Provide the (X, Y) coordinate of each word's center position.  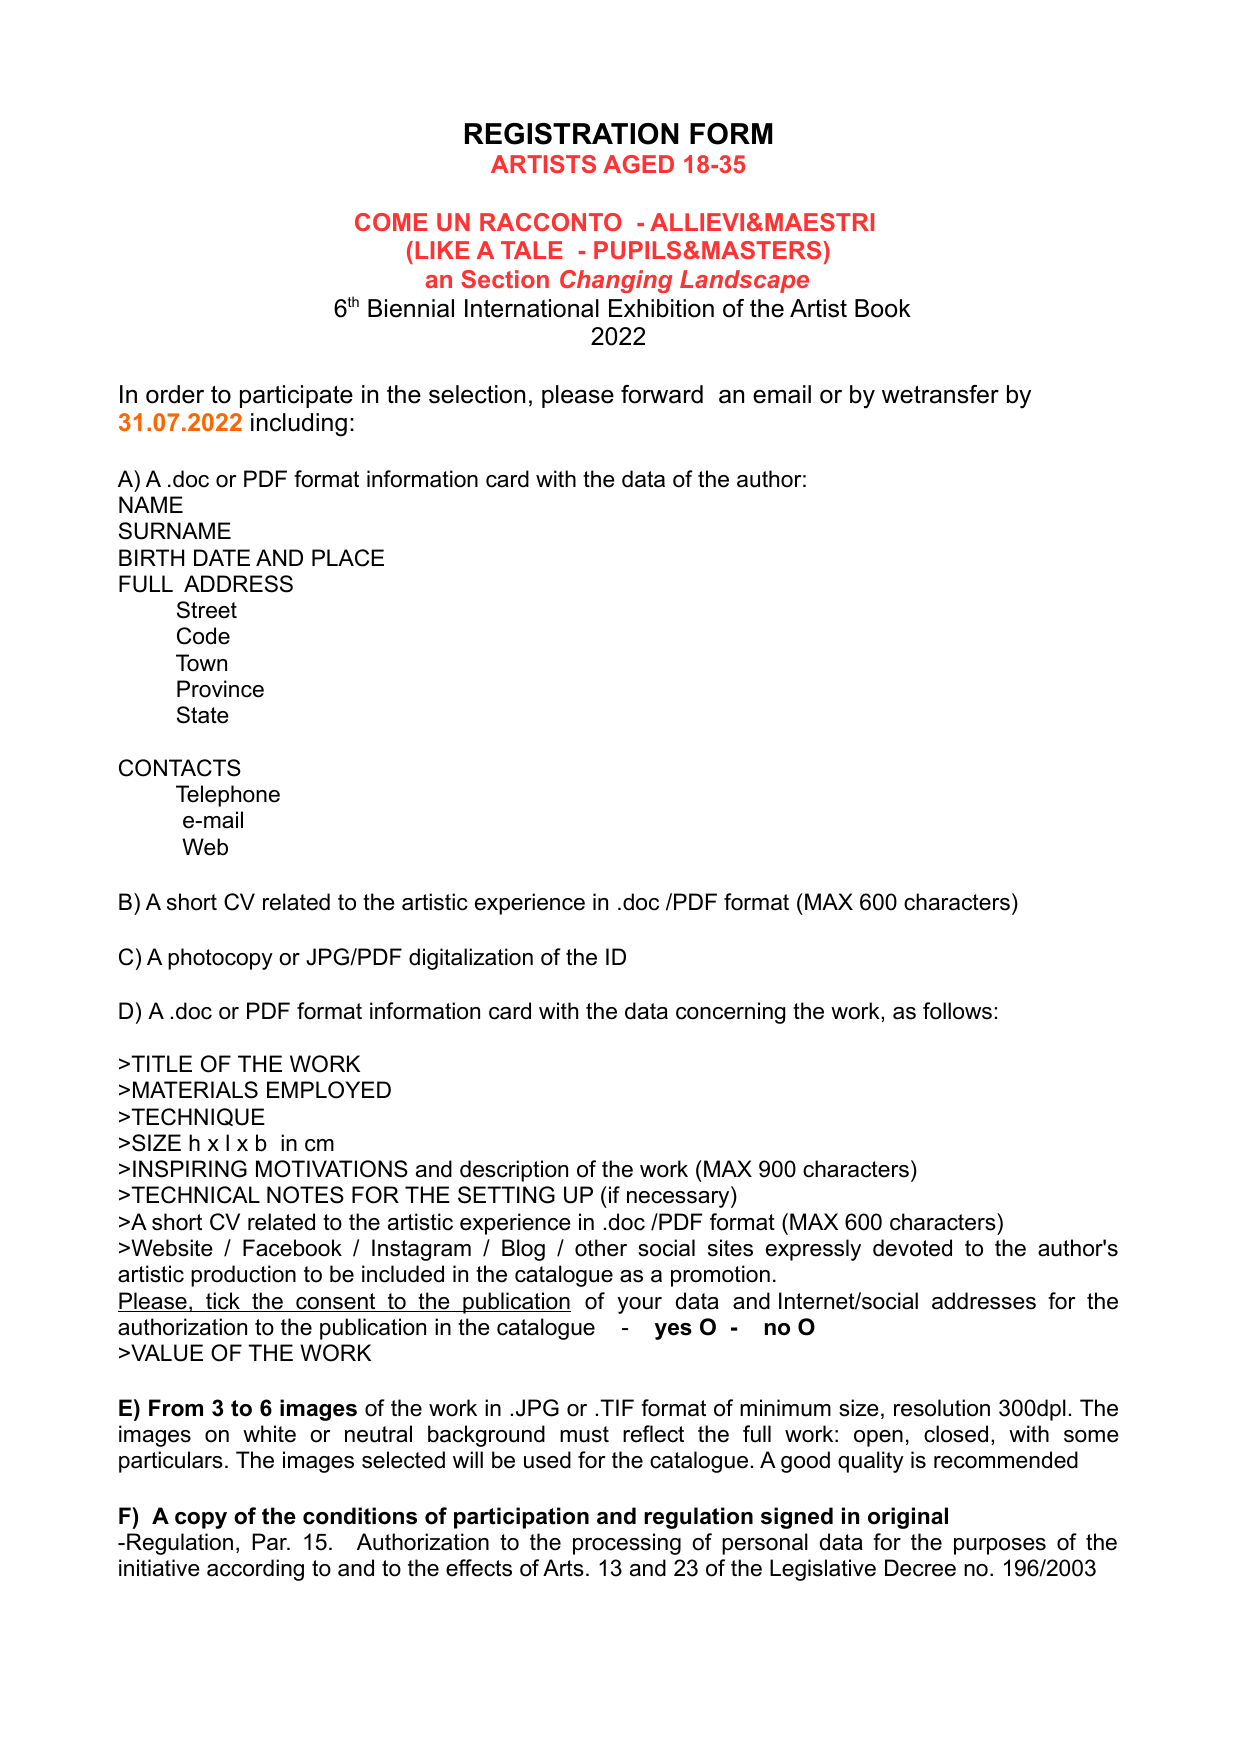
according (255, 1570)
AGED (638, 164)
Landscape (744, 281)
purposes (1000, 1546)
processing (627, 1544)
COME (391, 222)
